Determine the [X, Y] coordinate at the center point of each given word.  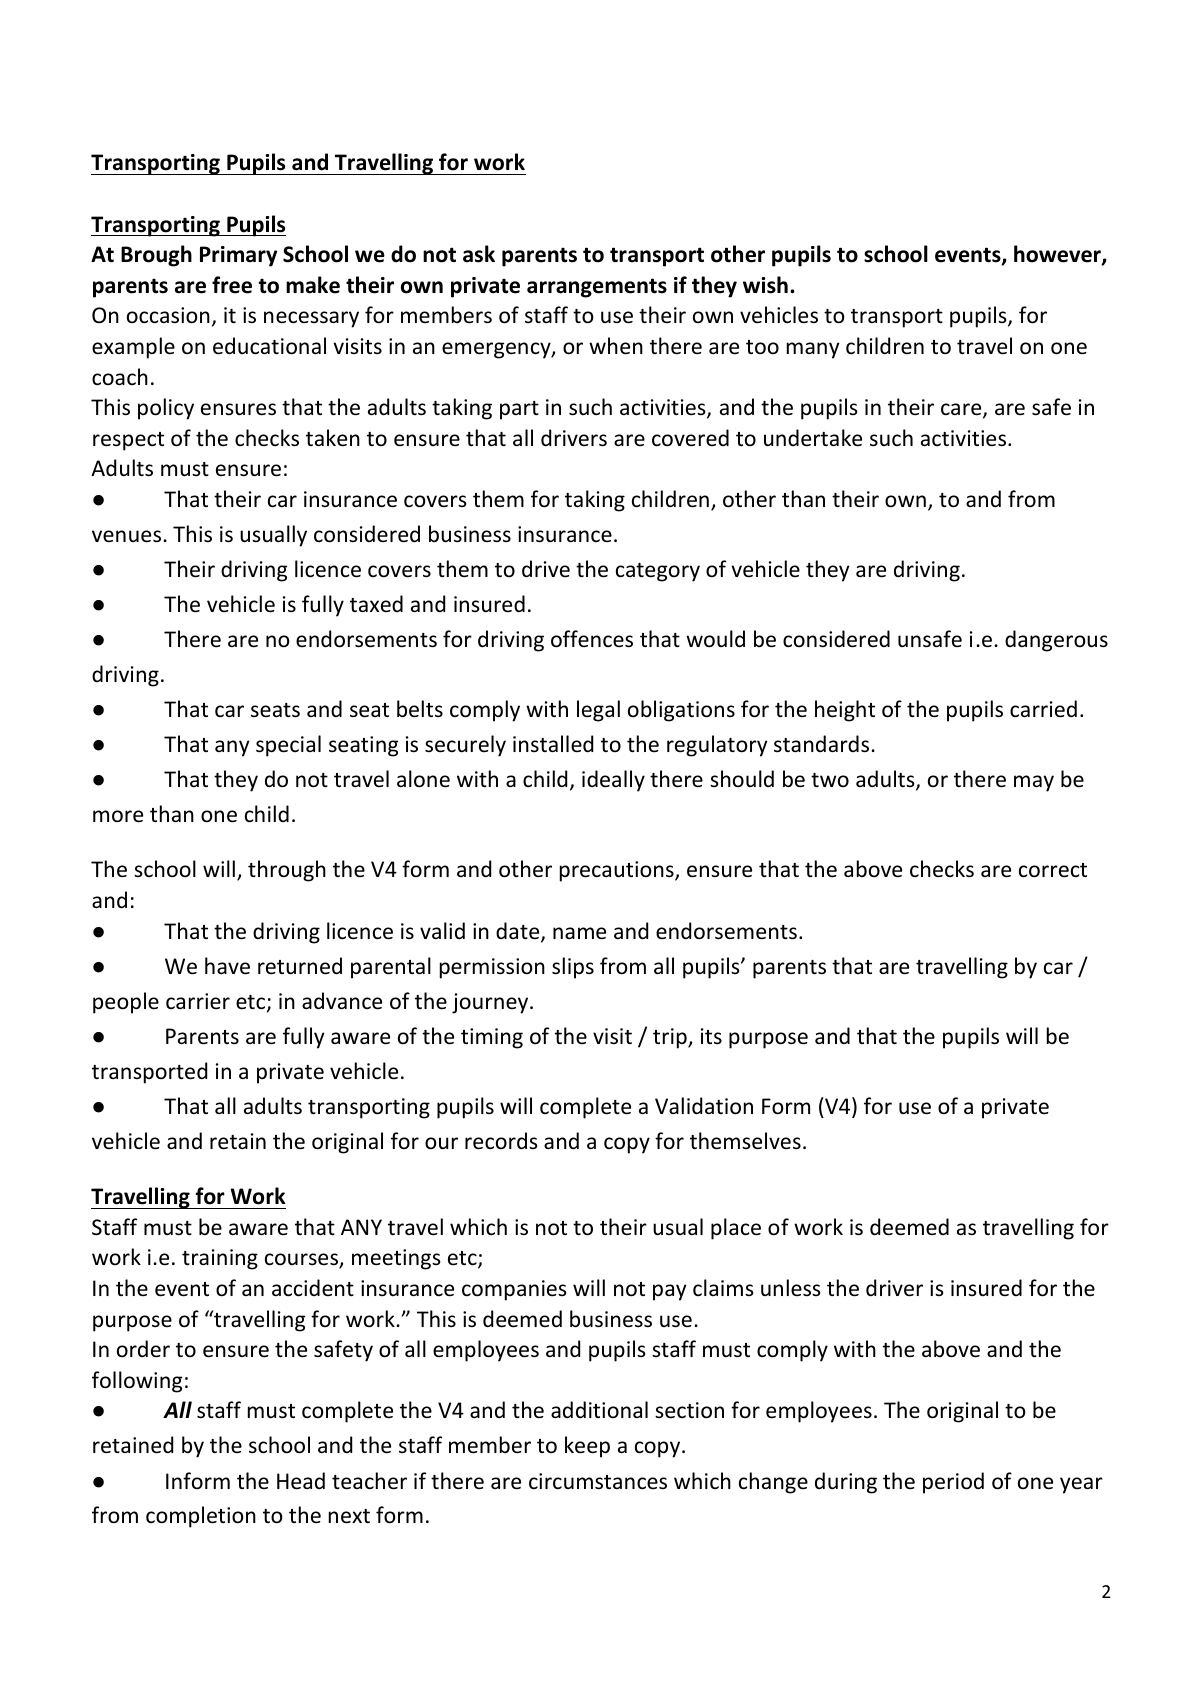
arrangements [597, 288]
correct [1053, 870]
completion [201, 1517]
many [813, 350]
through [287, 871]
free [232, 285]
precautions [618, 871]
